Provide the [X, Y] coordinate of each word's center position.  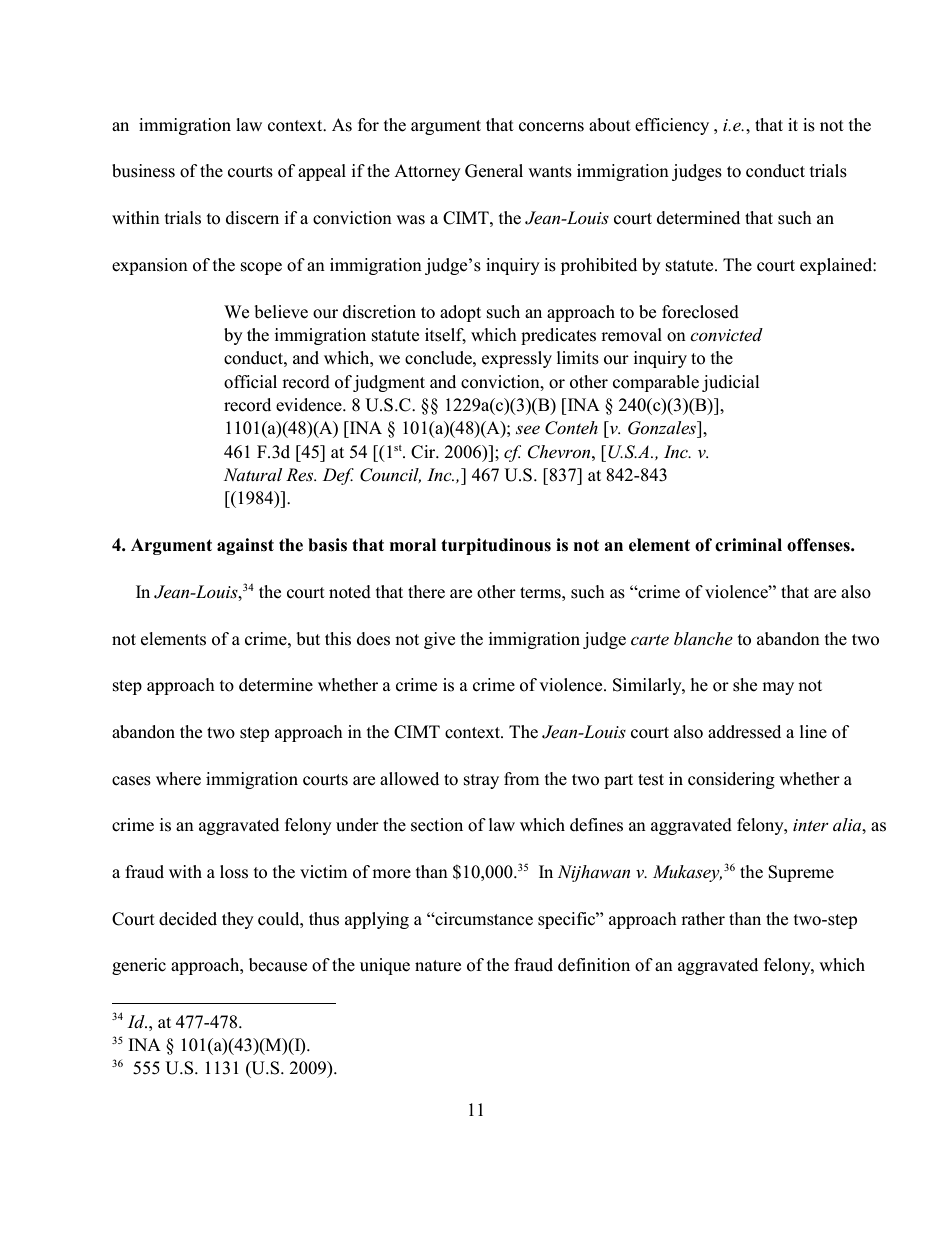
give [439, 640]
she [745, 685]
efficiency [672, 126]
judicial [731, 383]
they [238, 920]
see [528, 430]
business [143, 171]
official [250, 382]
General [494, 171]
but [308, 639]
